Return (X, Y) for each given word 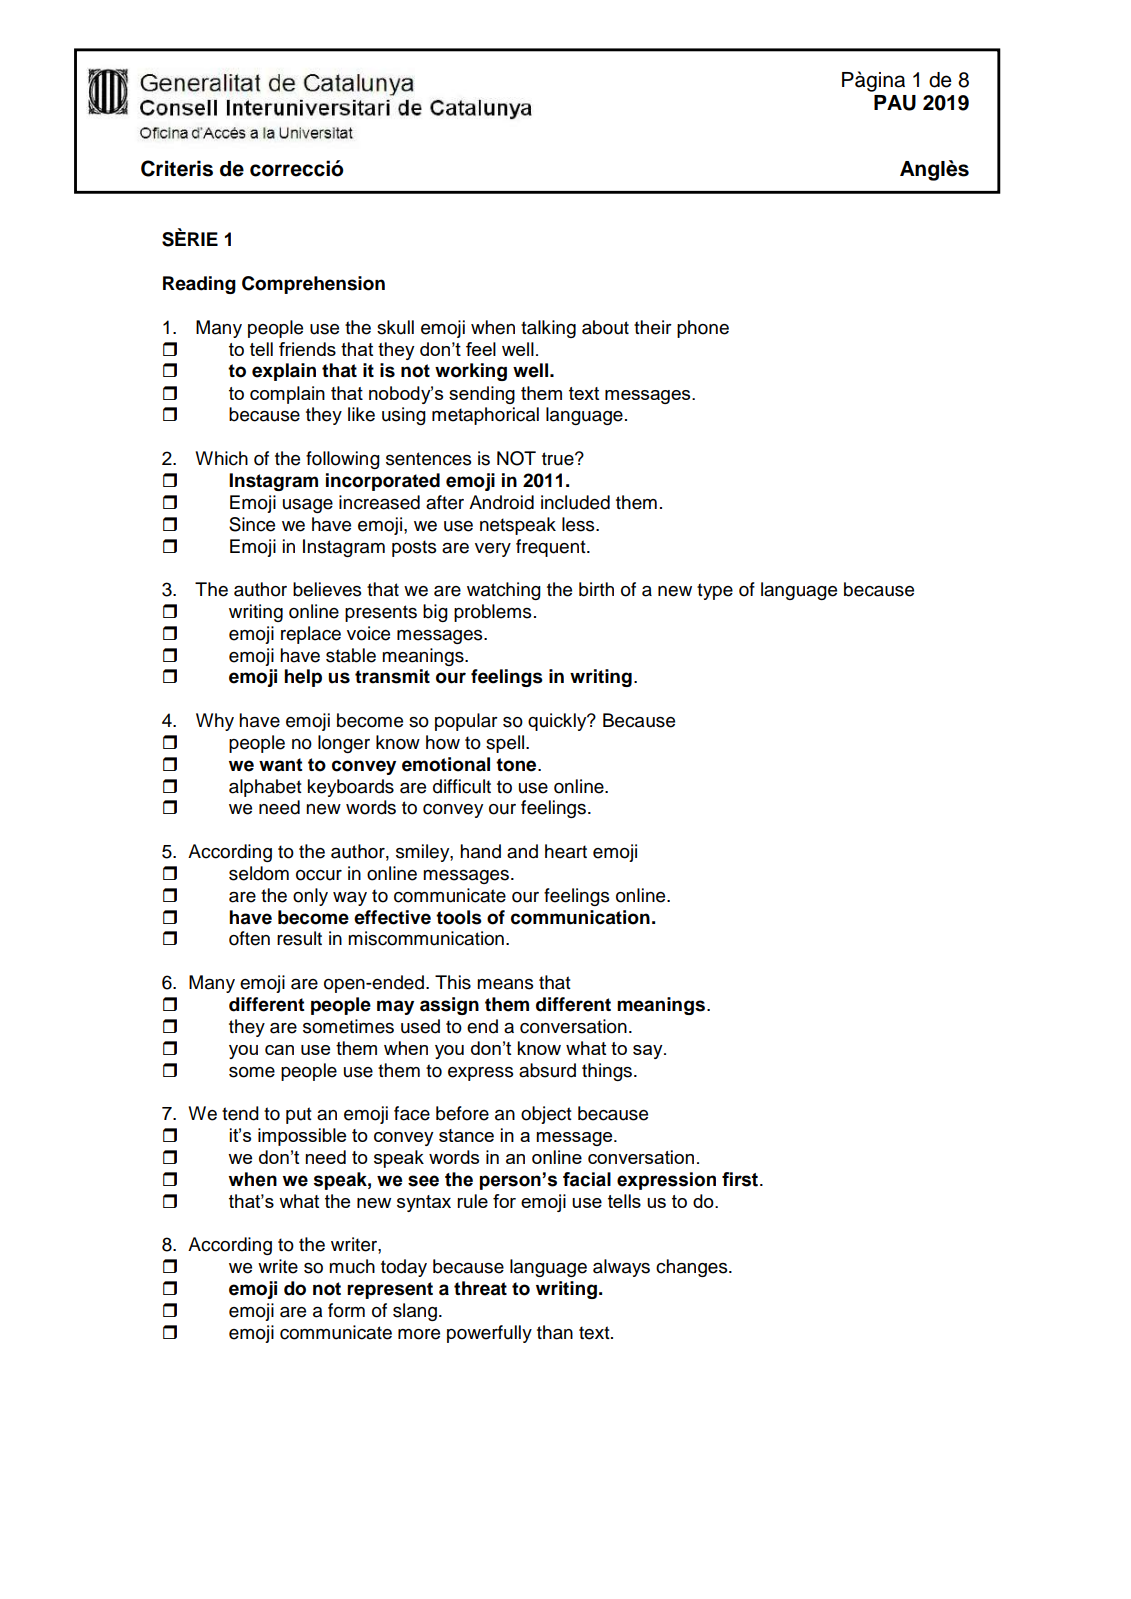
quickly (558, 722)
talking (548, 329)
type (715, 591)
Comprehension (313, 285)
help (303, 678)
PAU (895, 103)
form (346, 1310)
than (555, 1332)
